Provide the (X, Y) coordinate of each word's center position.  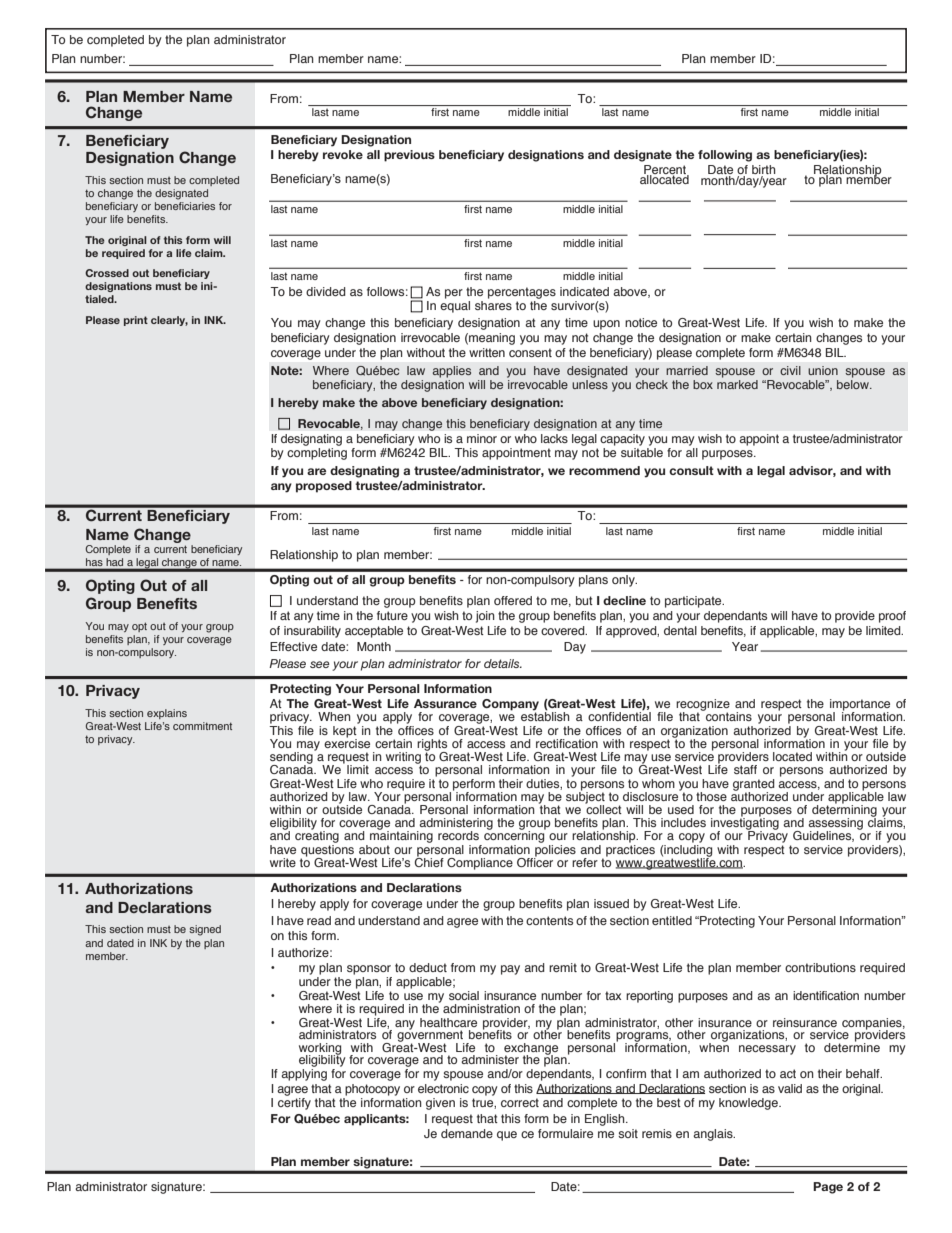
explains (167, 714)
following (725, 156)
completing (317, 454)
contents (549, 920)
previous (409, 156)
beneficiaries (185, 206)
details (503, 663)
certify (294, 1102)
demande (467, 1133)
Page (828, 1188)
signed (205, 930)
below (854, 384)
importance (860, 706)
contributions (820, 967)
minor (482, 438)
